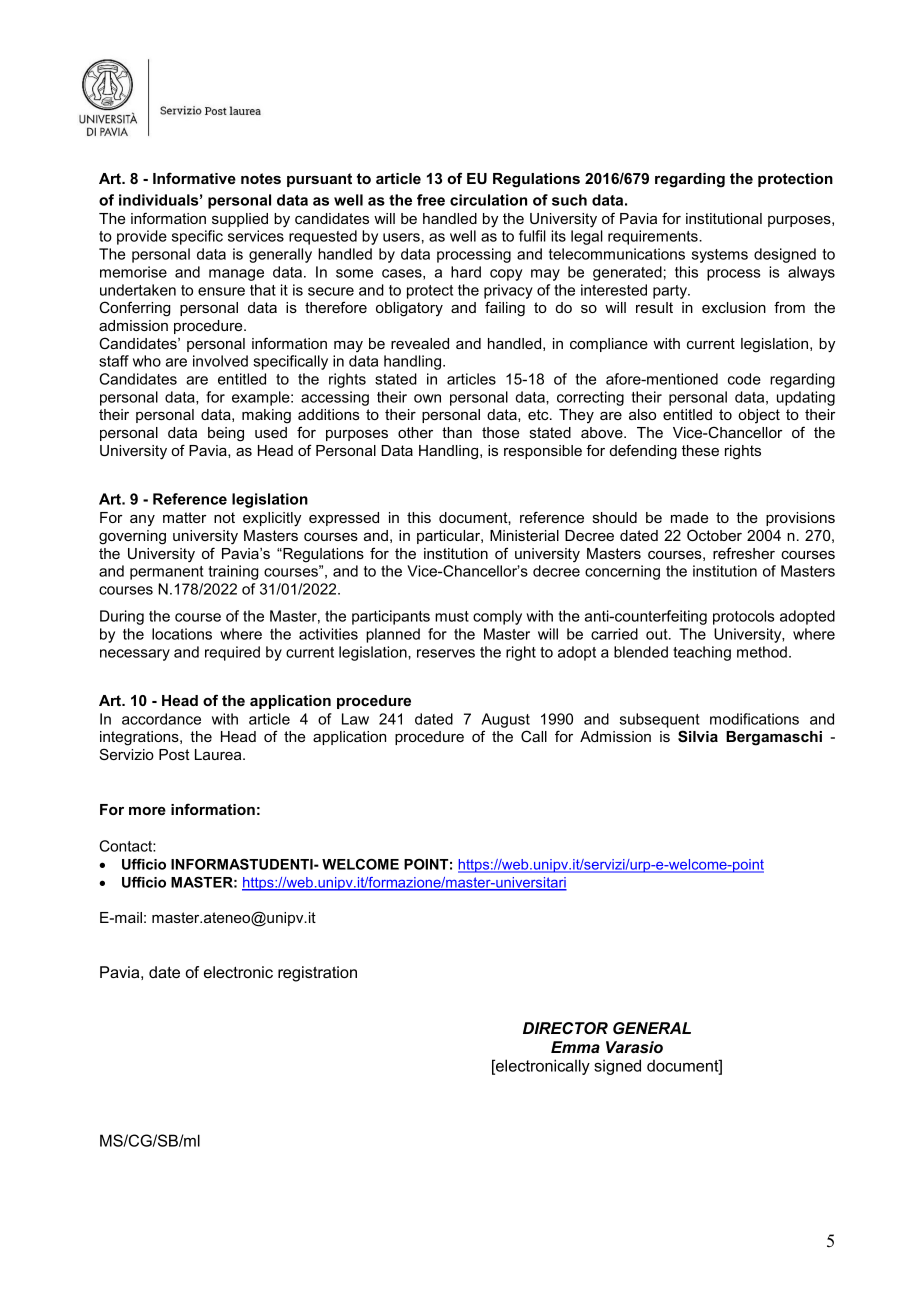 This page has height=1307, width=924. I want to click on registration, so click(317, 974).
